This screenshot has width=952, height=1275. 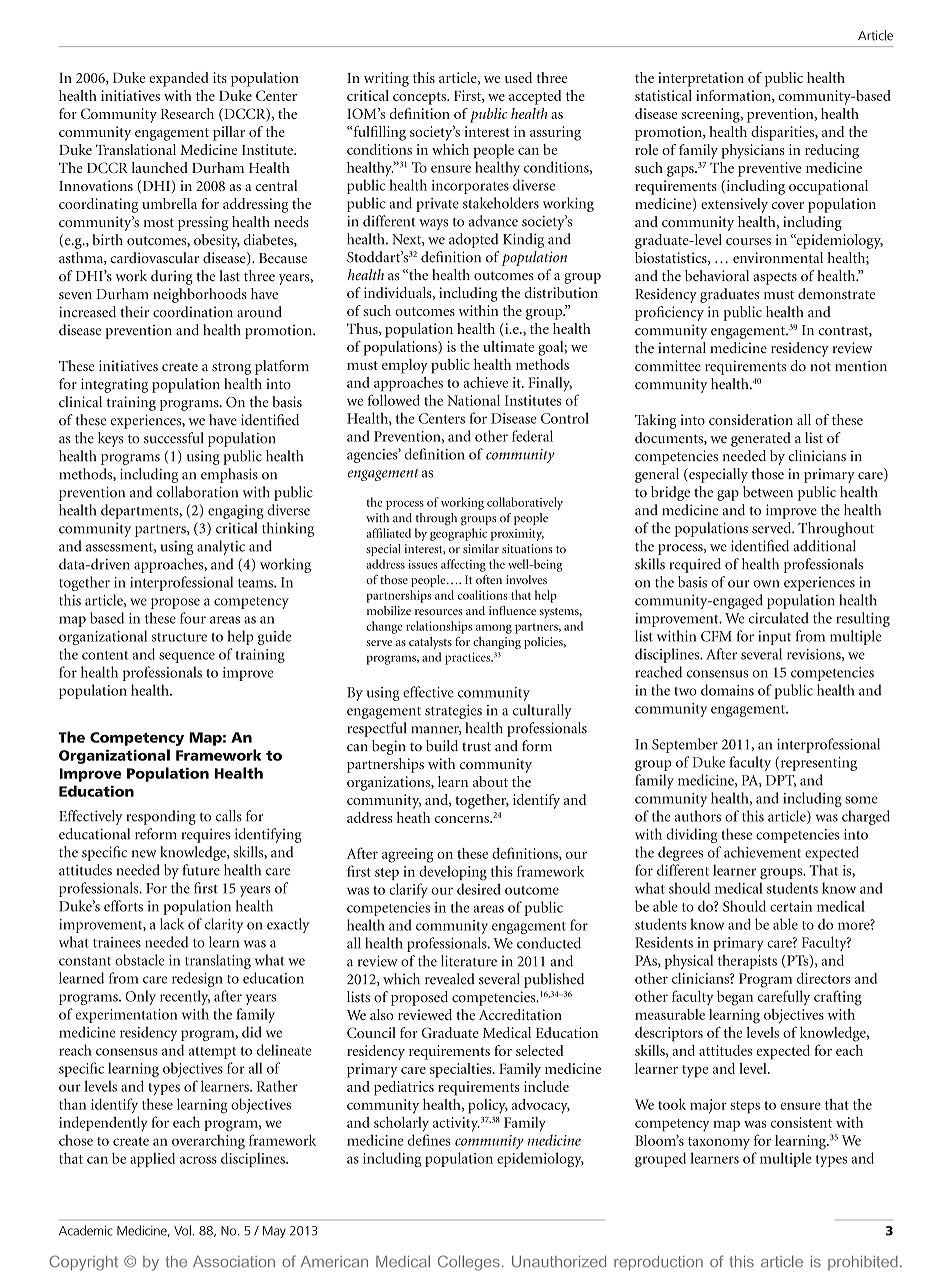 What do you see at coordinates (453, 873) in the screenshot?
I see `developing` at bounding box center [453, 873].
